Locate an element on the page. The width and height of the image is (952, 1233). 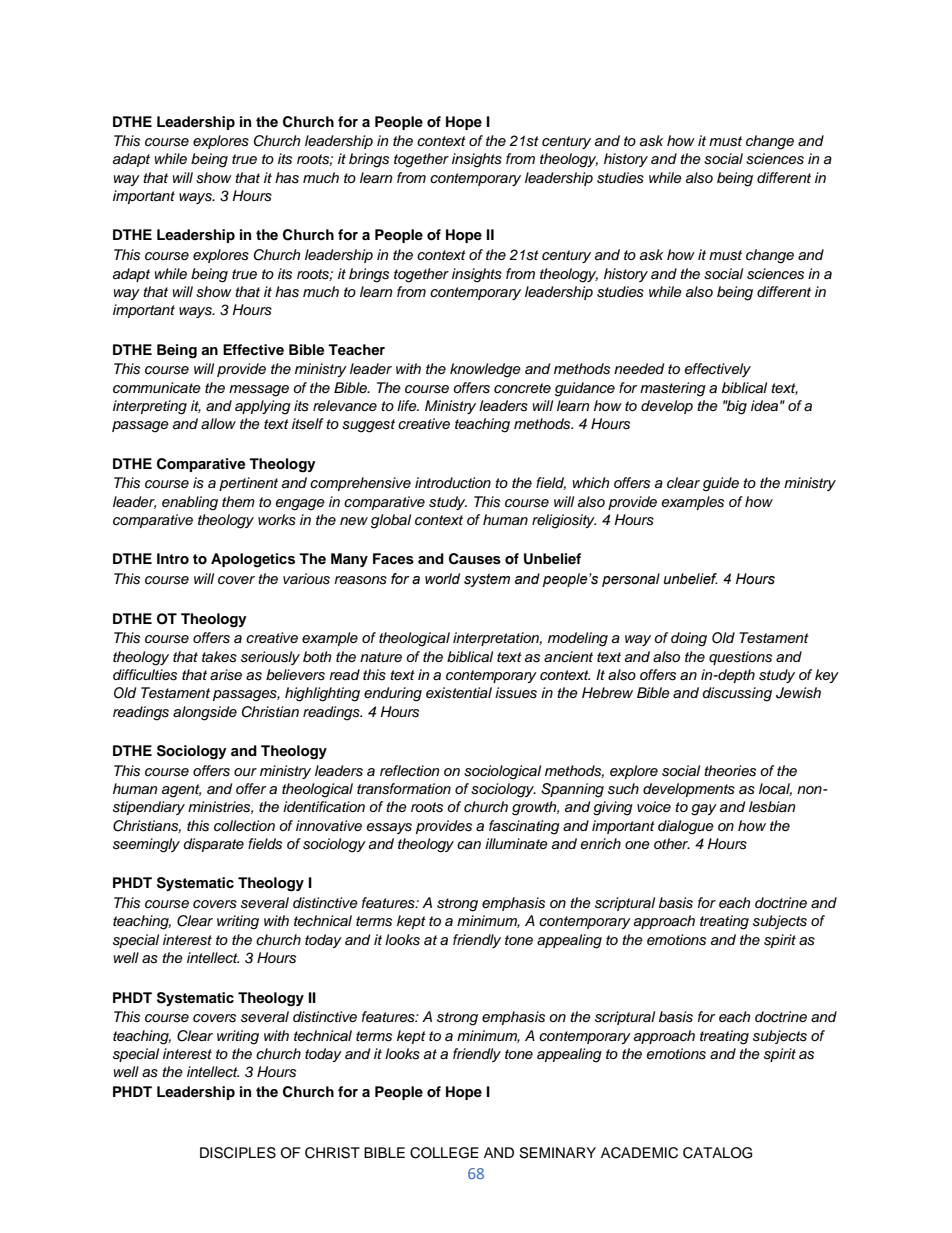
takes is located at coordinates (219, 657).
